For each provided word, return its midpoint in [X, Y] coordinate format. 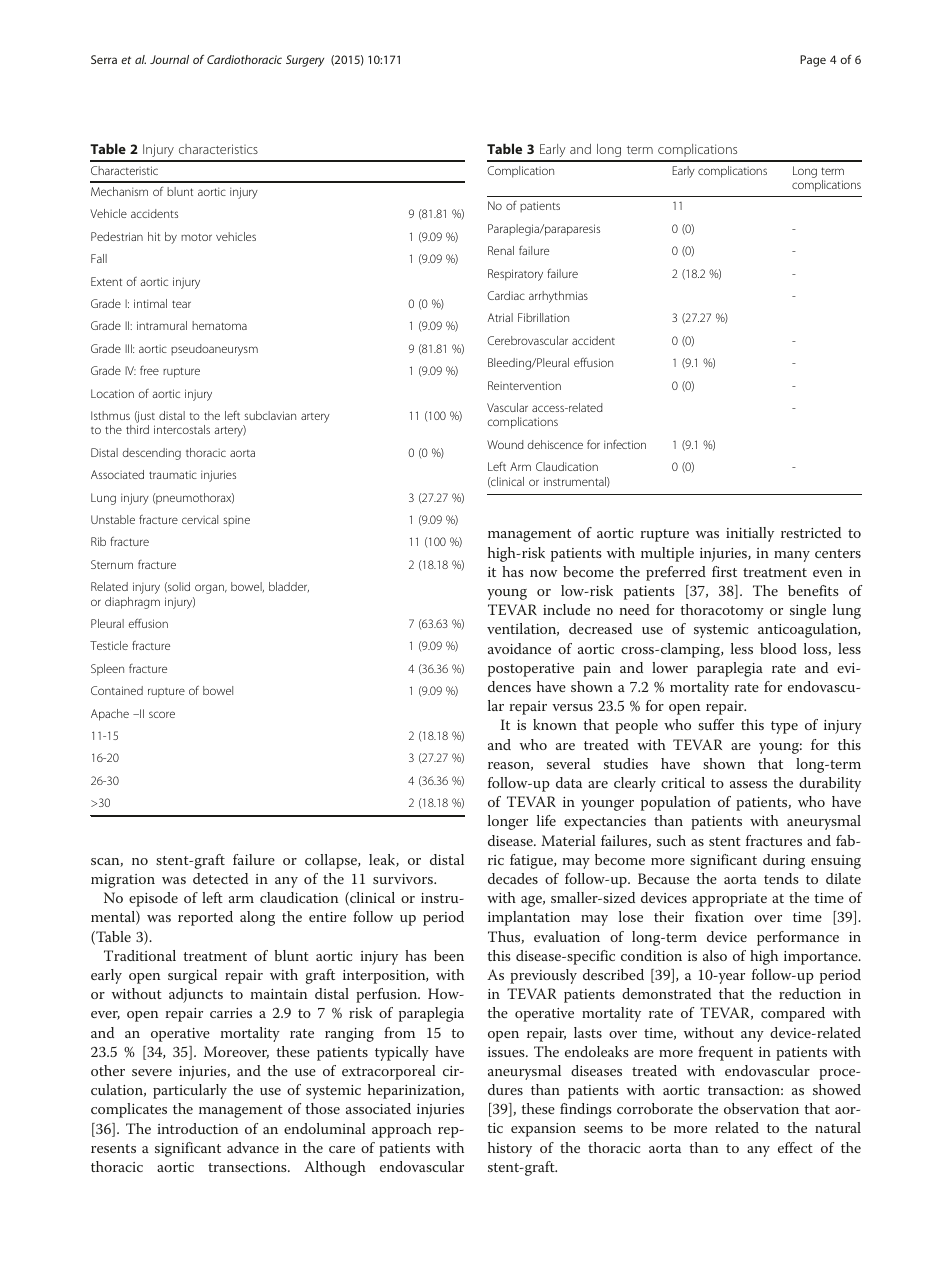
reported [205, 918]
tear [181, 304]
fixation [719, 916]
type [784, 727]
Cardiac [506, 295]
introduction [198, 1128]
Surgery [305, 61]
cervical [200, 519]
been [449, 955]
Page [813, 61]
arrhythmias [558, 297]
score [162, 714]
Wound [505, 444]
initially [750, 534]
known [555, 724]
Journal [169, 59]
